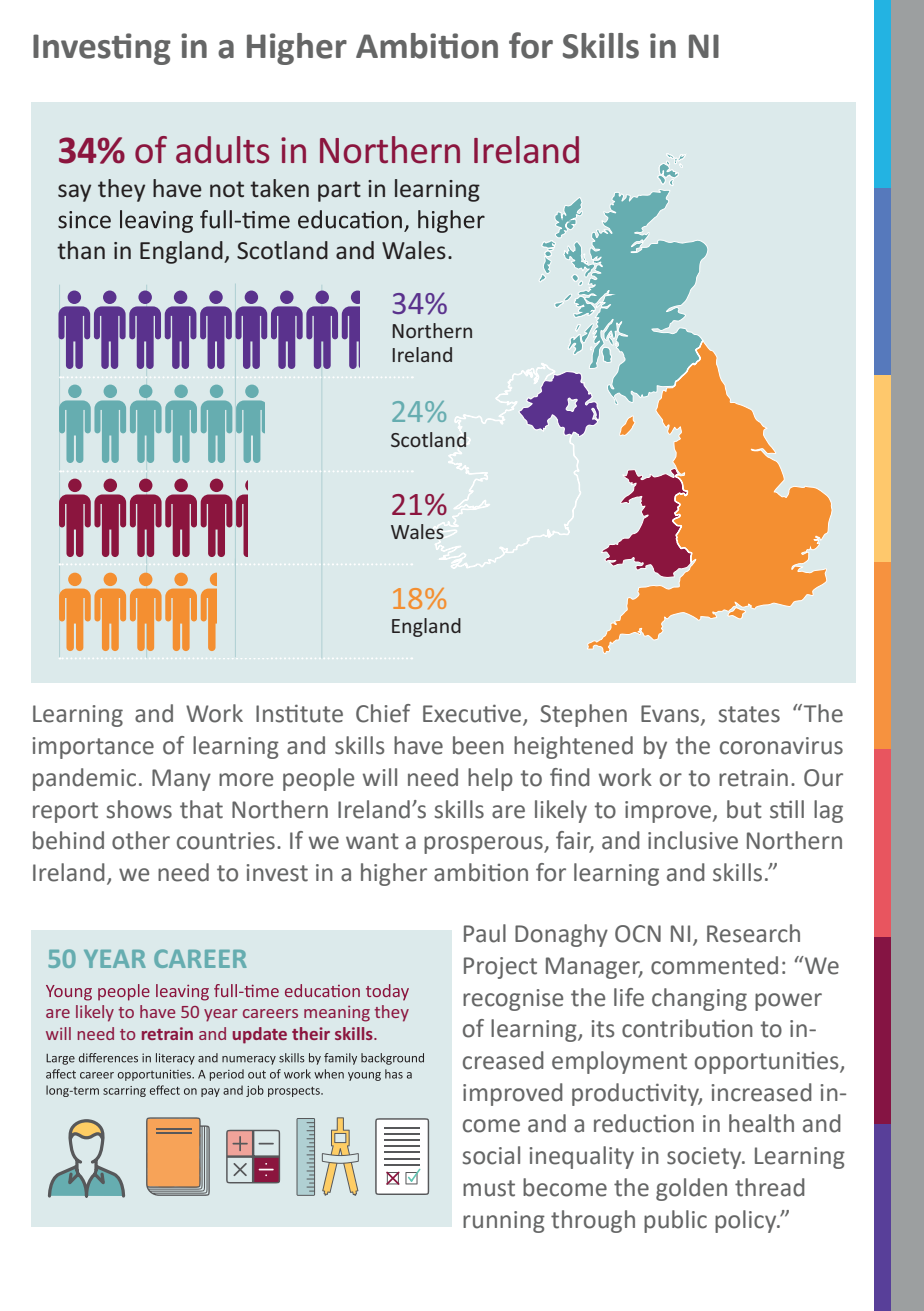 Image resolution: width=924 pixels, height=1311 pixels. What do you see at coordinates (93, 748) in the image?
I see `importance` at bounding box center [93, 748].
